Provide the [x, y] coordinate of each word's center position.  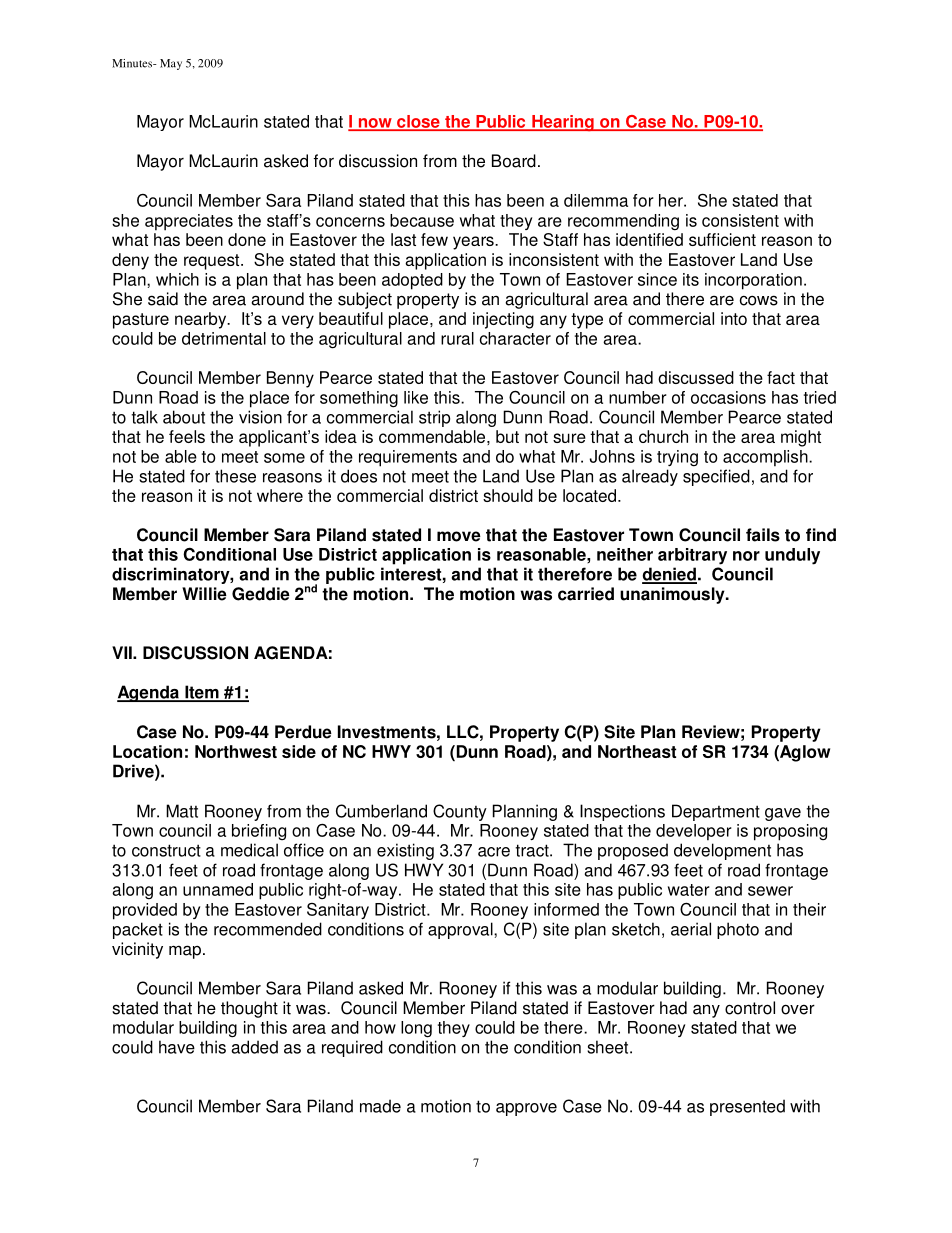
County [460, 812]
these [235, 476]
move [459, 536]
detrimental [224, 338]
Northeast [637, 751]
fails [763, 535]
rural [457, 338]
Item [202, 693]
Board [514, 161]
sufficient [722, 239]
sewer [770, 891]
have [177, 1047]
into [734, 318]
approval [461, 930]
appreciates [189, 222]
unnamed [218, 889]
